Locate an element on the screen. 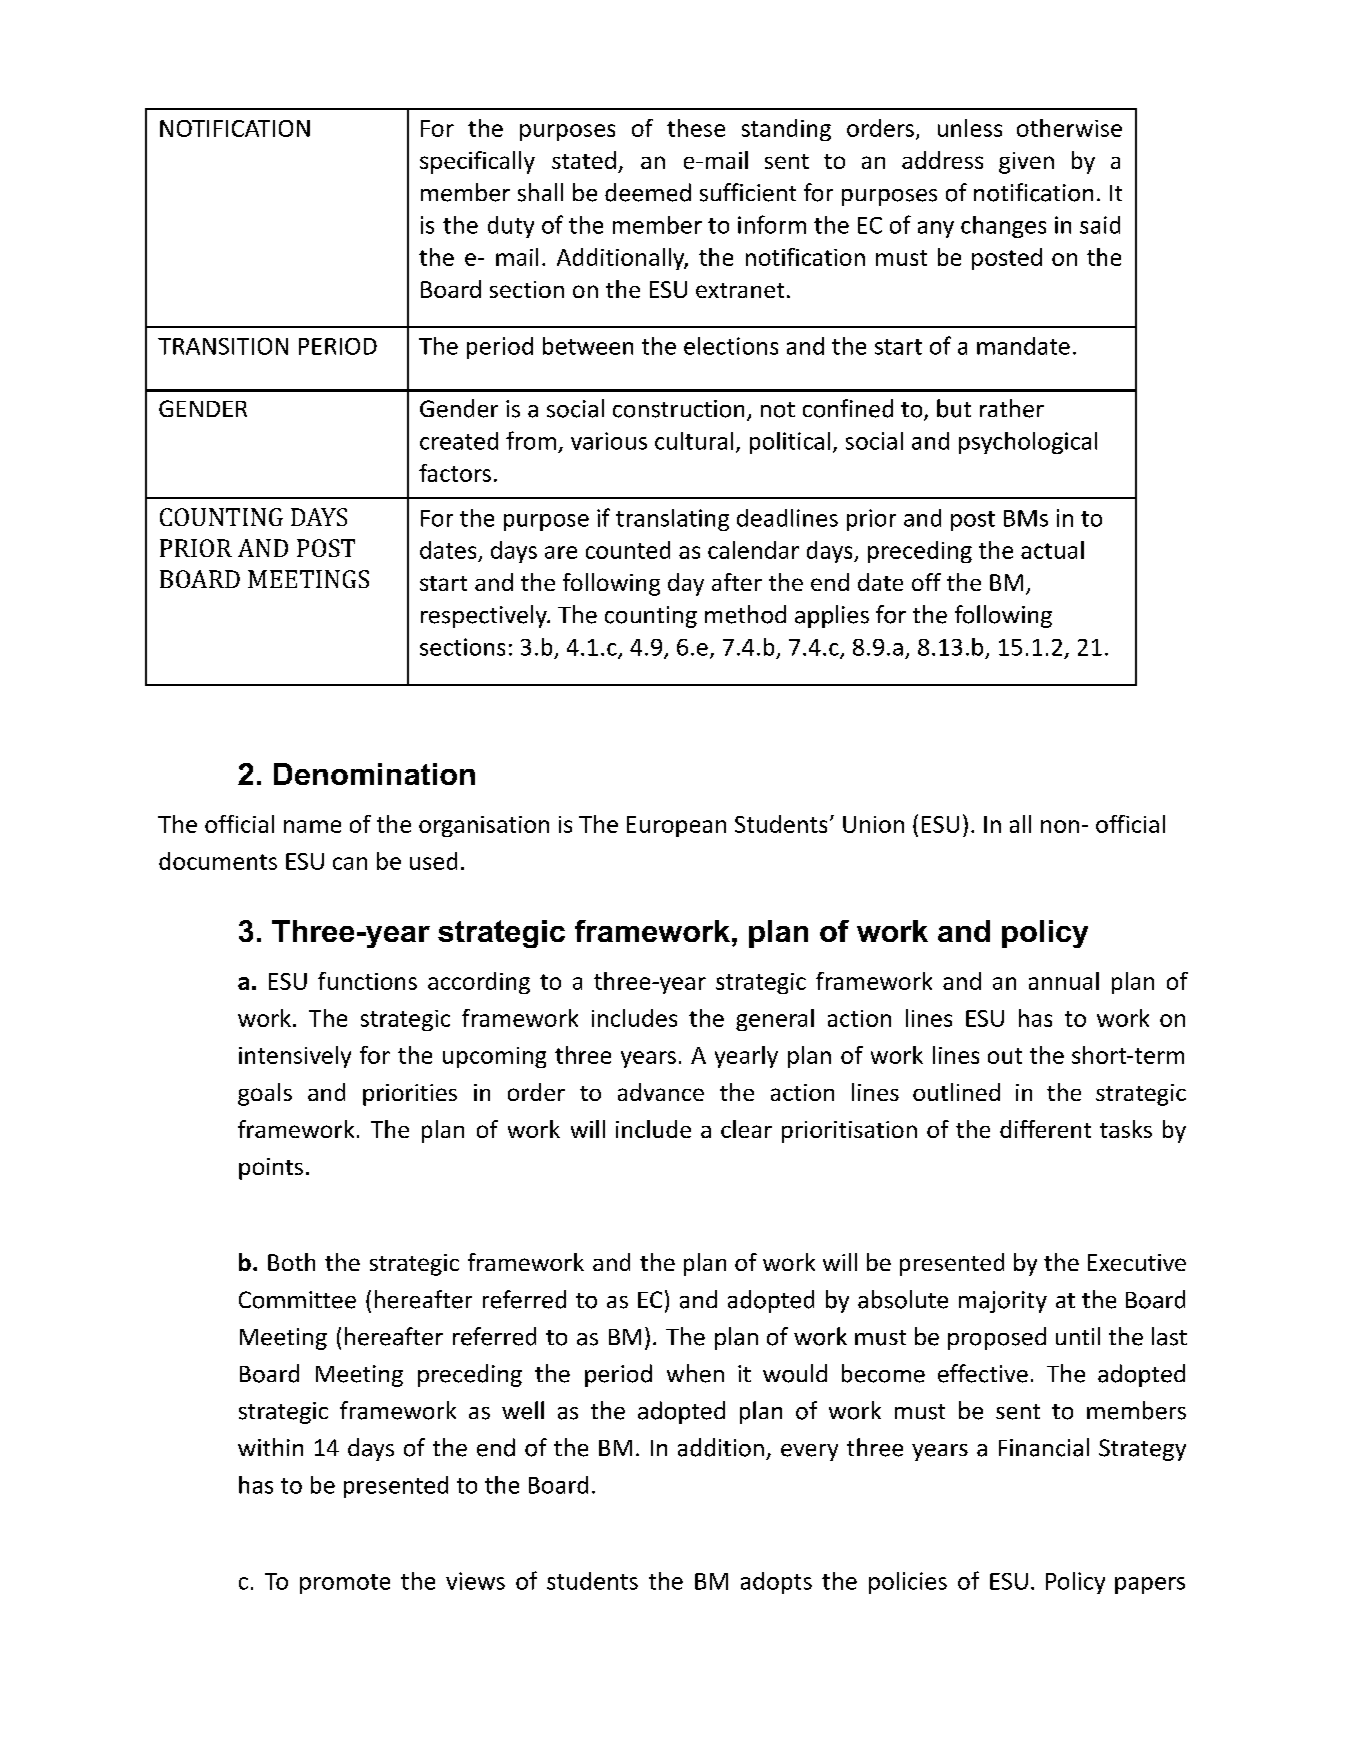 The width and height of the screenshot is (1346, 1742). adopts is located at coordinates (776, 1583).
